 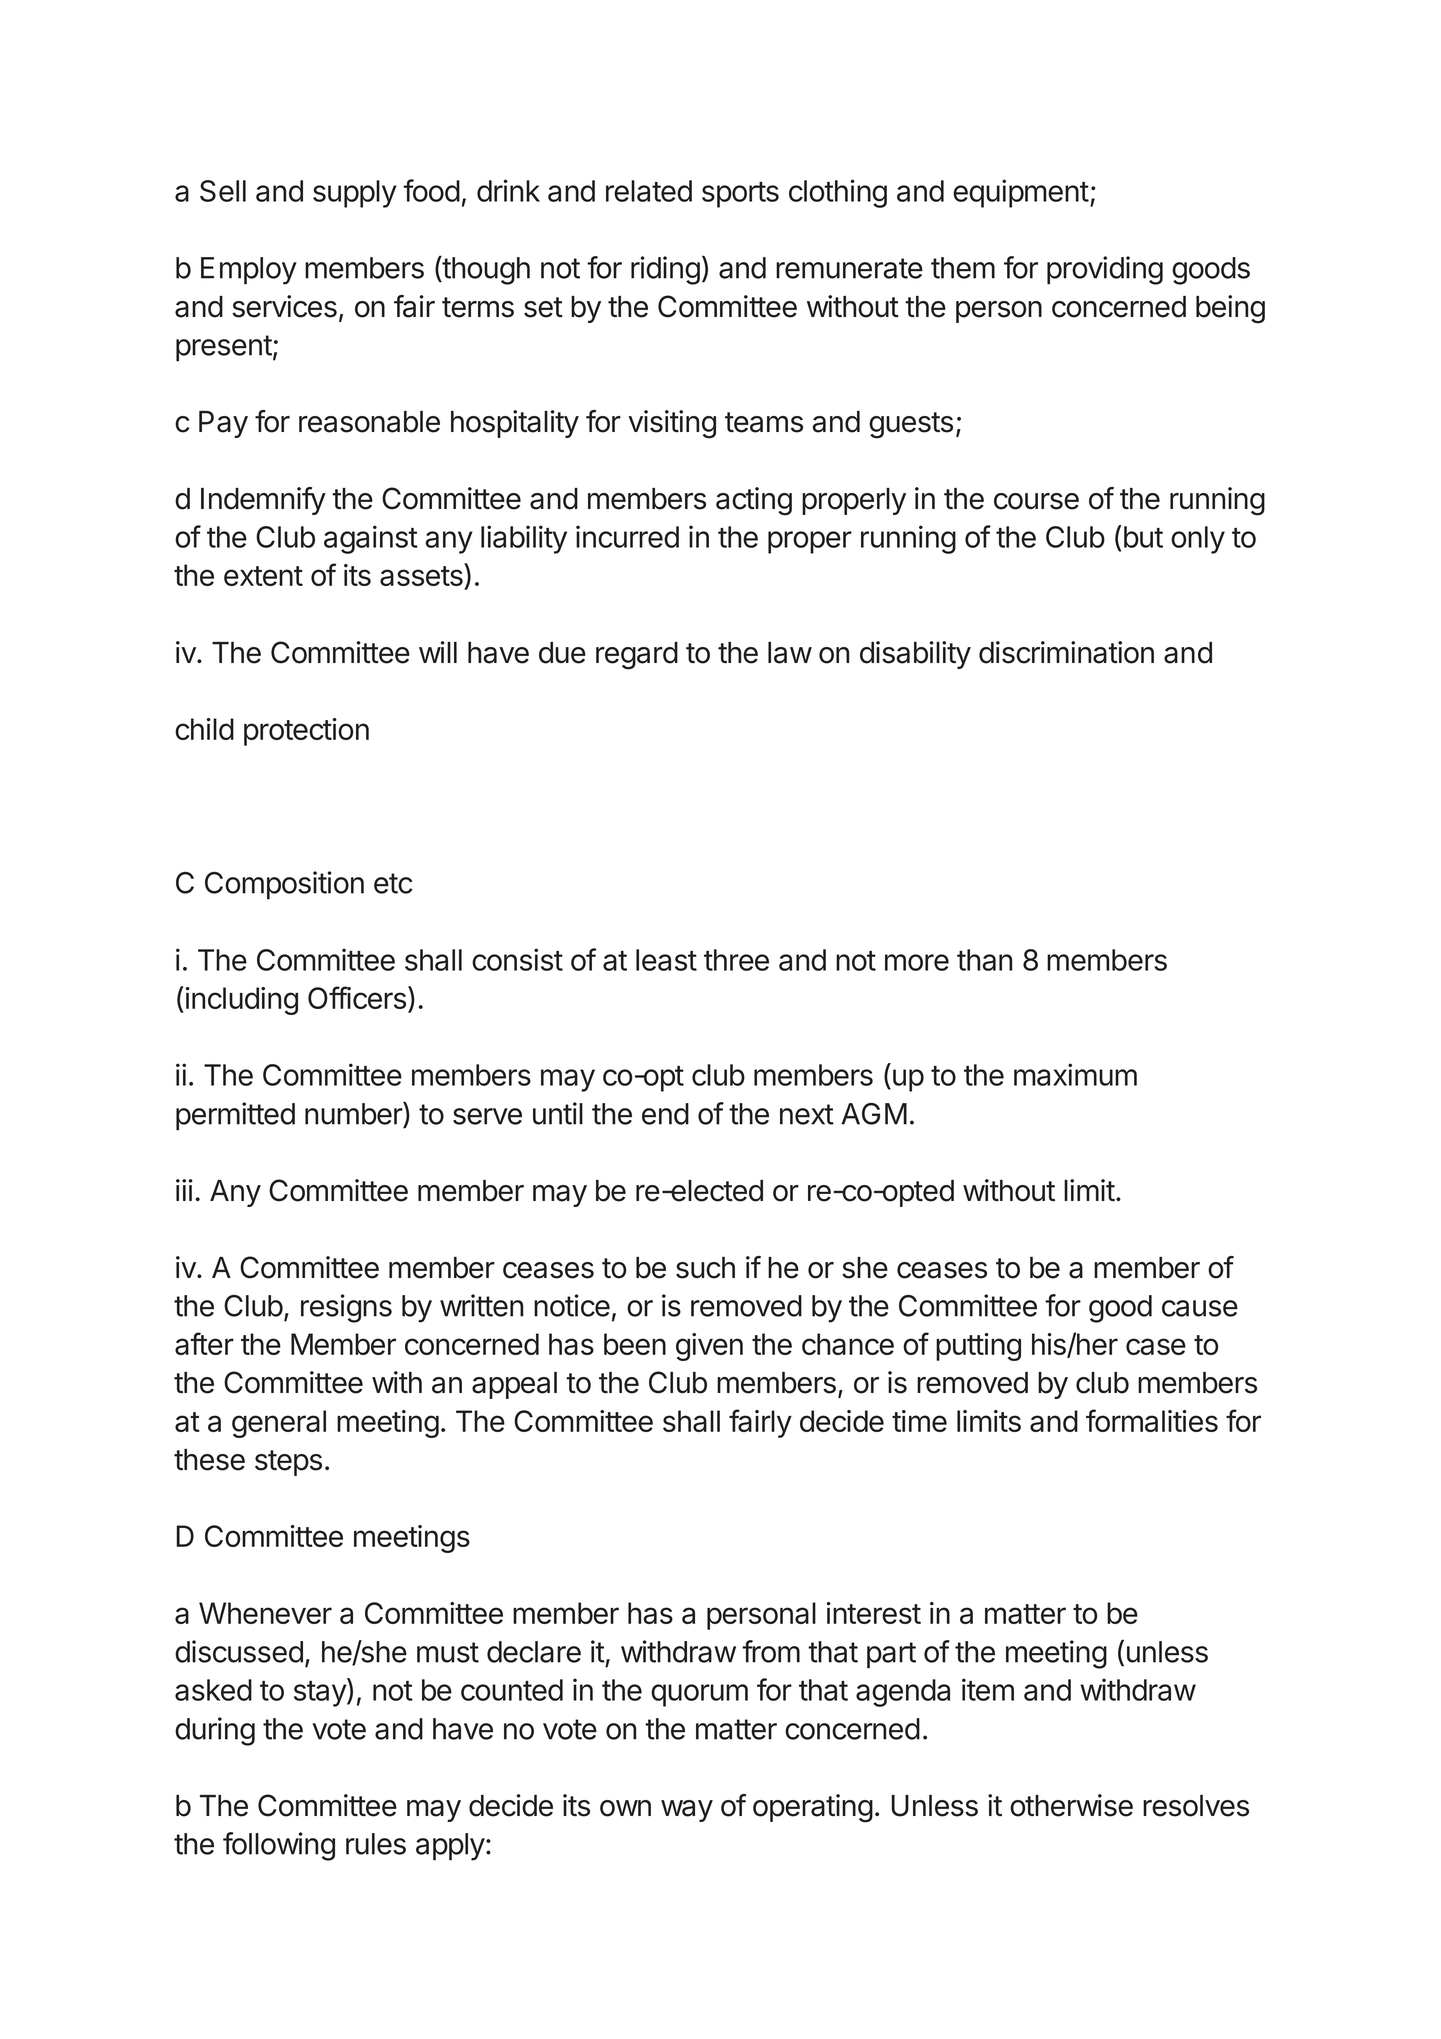 I want to click on riding, so click(x=665, y=270).
